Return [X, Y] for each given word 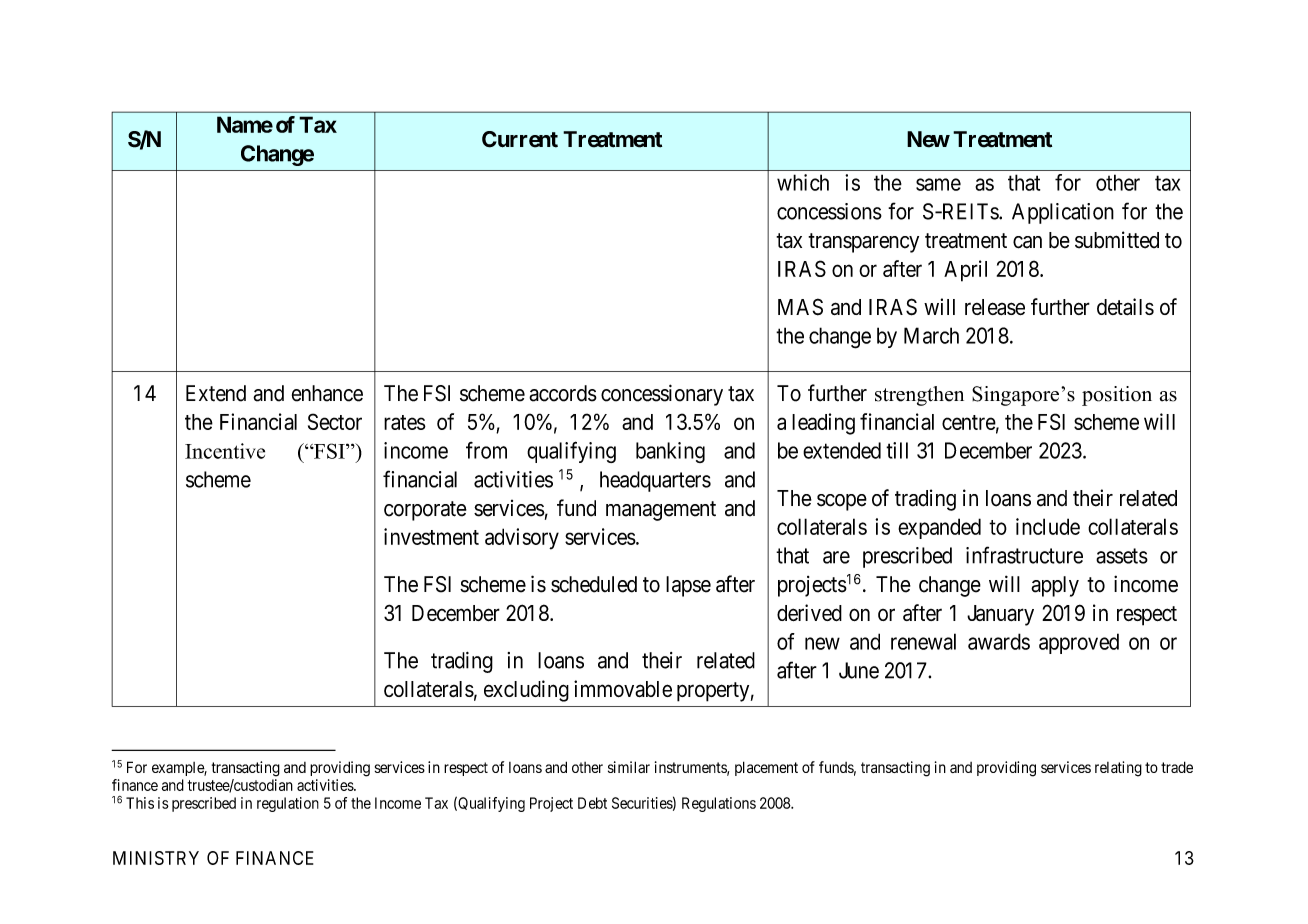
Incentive [225, 451]
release [995, 307]
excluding [526, 691]
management [661, 511]
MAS [800, 307]
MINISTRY [156, 858]
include [1048, 526]
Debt [592, 803]
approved [1079, 643]
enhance [327, 393]
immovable [623, 688]
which [803, 182]
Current [520, 139]
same [938, 184]
